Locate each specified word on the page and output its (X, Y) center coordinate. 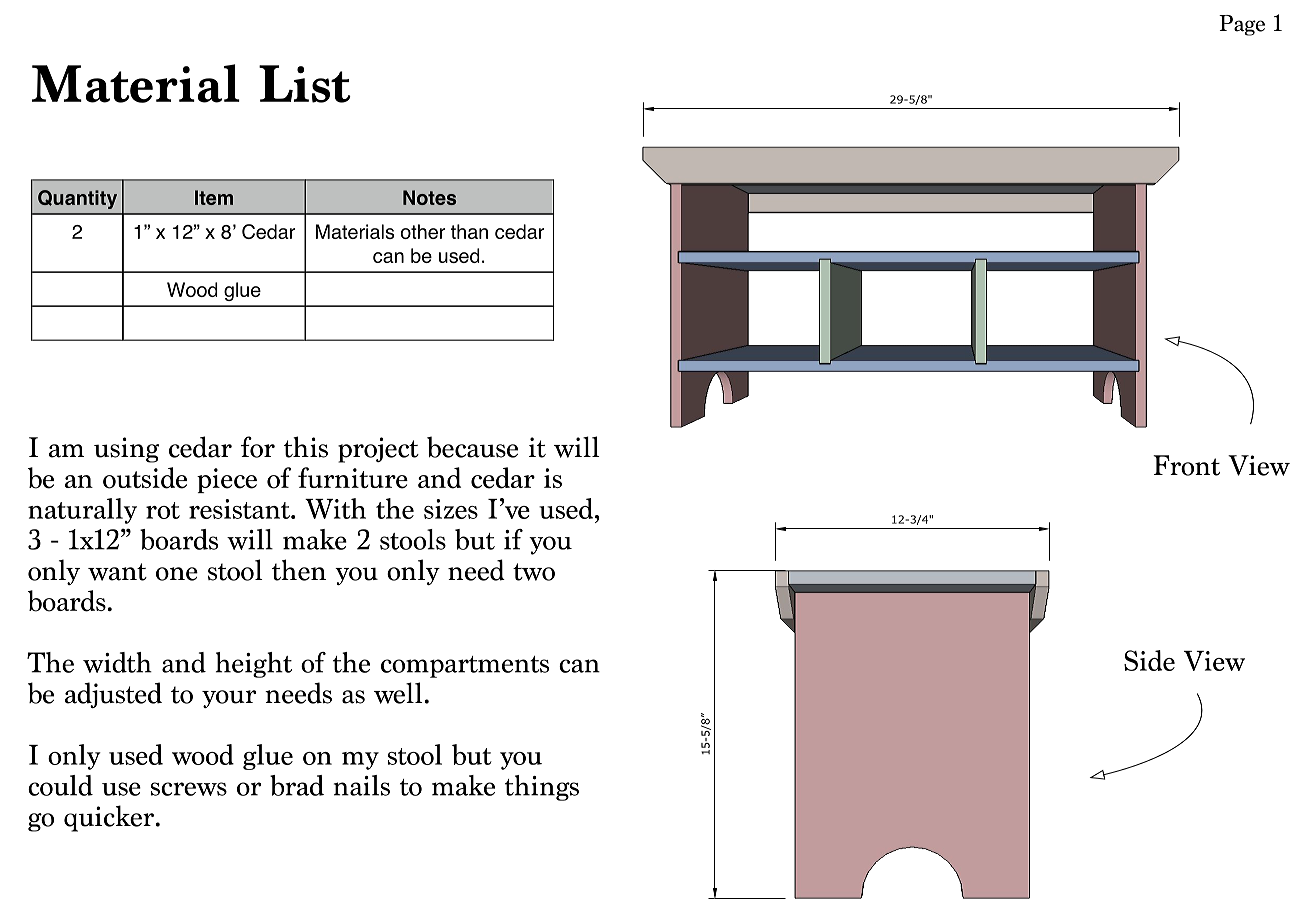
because (472, 447)
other (423, 231)
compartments (465, 667)
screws (189, 789)
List (305, 84)
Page (1242, 25)
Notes (429, 197)
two (534, 572)
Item (214, 197)
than (469, 231)
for (258, 447)
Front (1186, 465)
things (542, 788)
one (177, 574)
